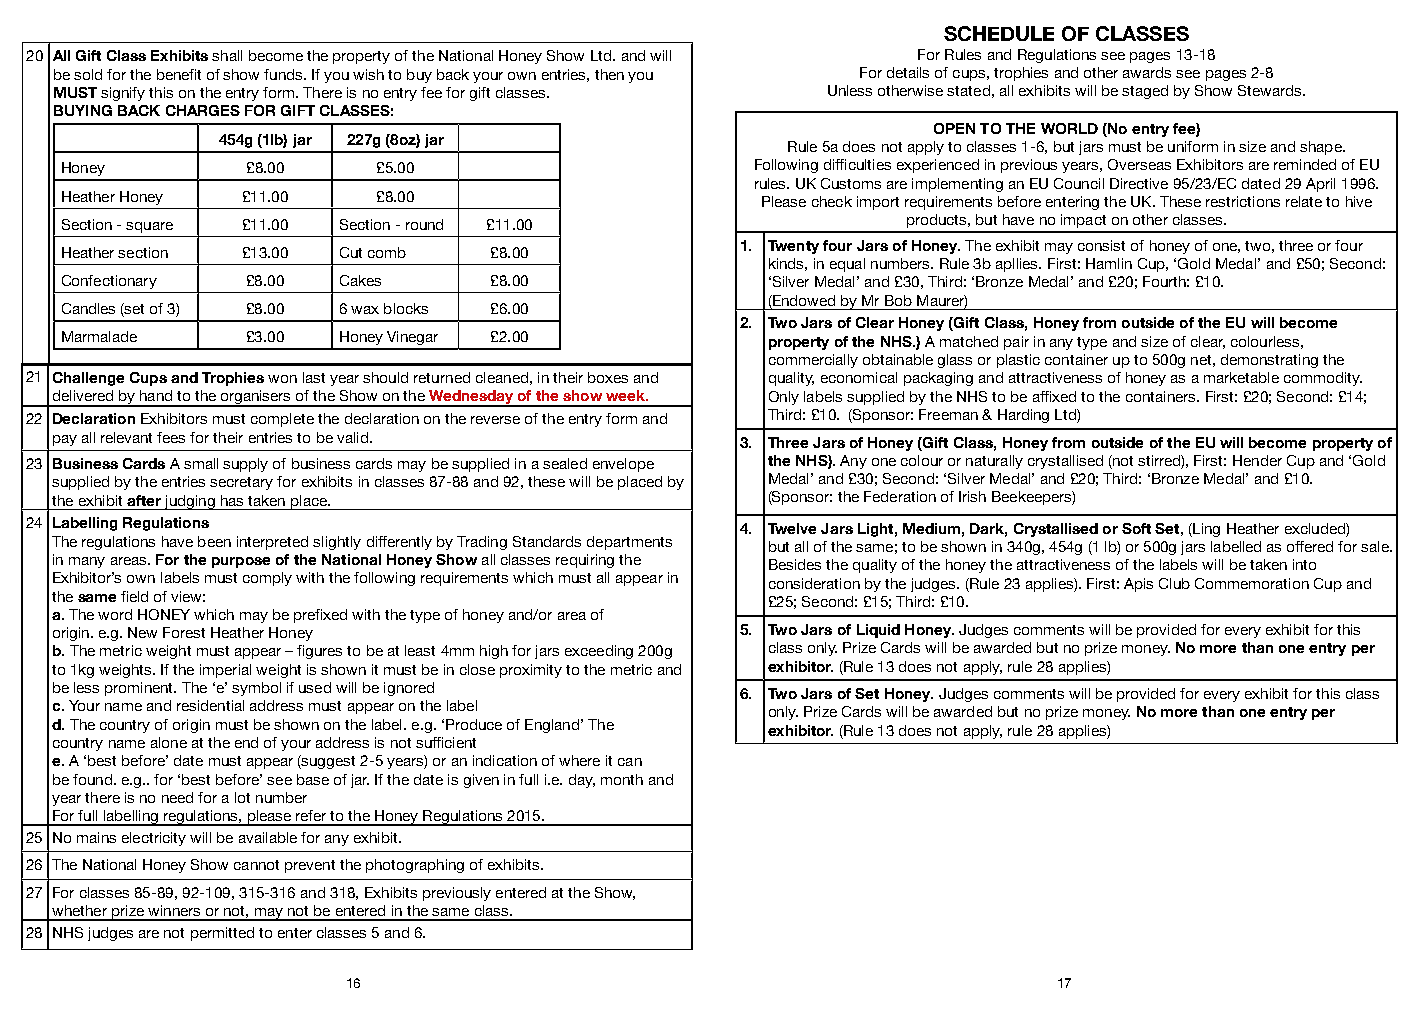 This document has height=1009, width=1422. Describe the element at coordinates (609, 74) in the document. I see `then` at that location.
